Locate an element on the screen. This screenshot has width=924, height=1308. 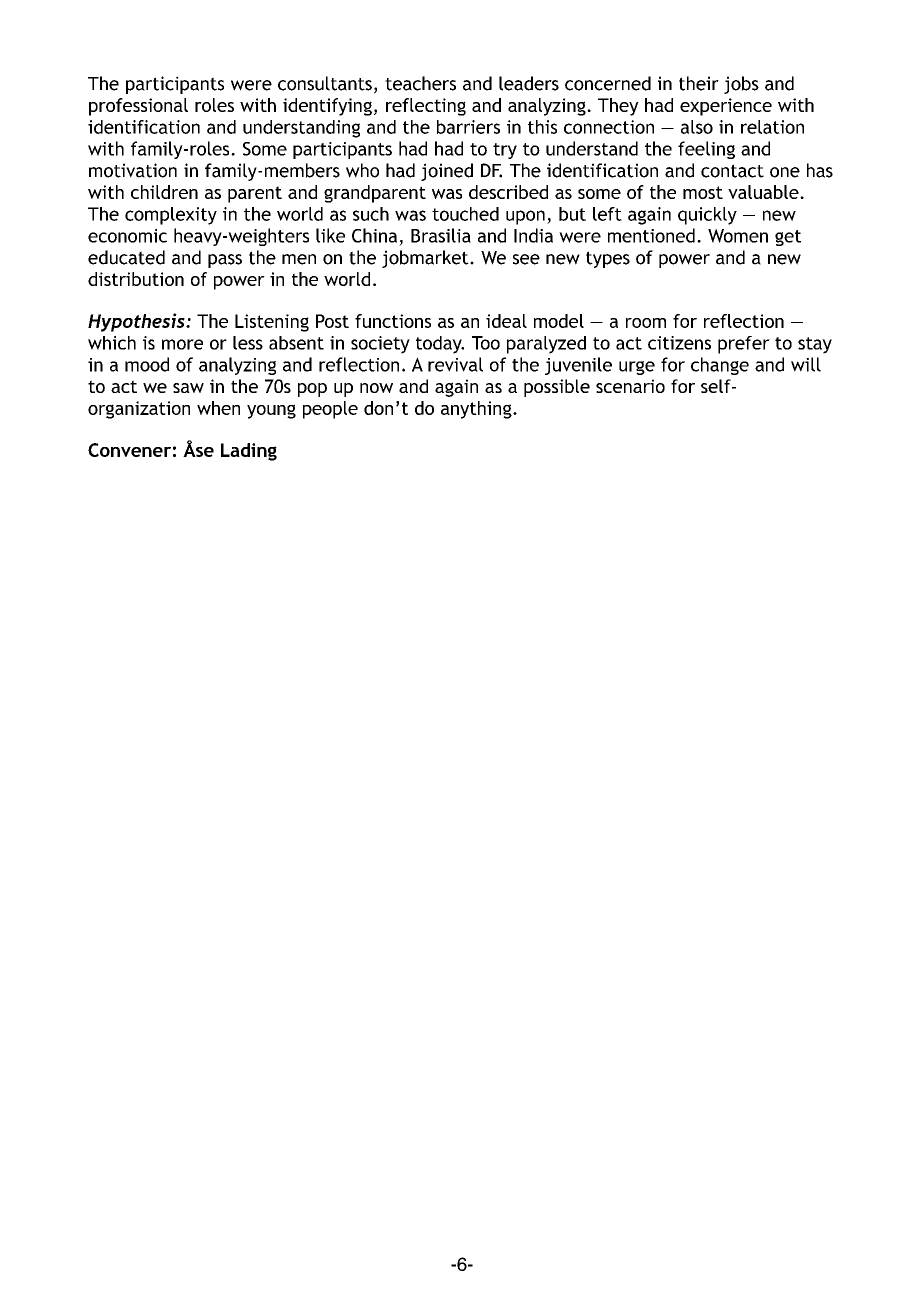
children is located at coordinates (164, 192).
